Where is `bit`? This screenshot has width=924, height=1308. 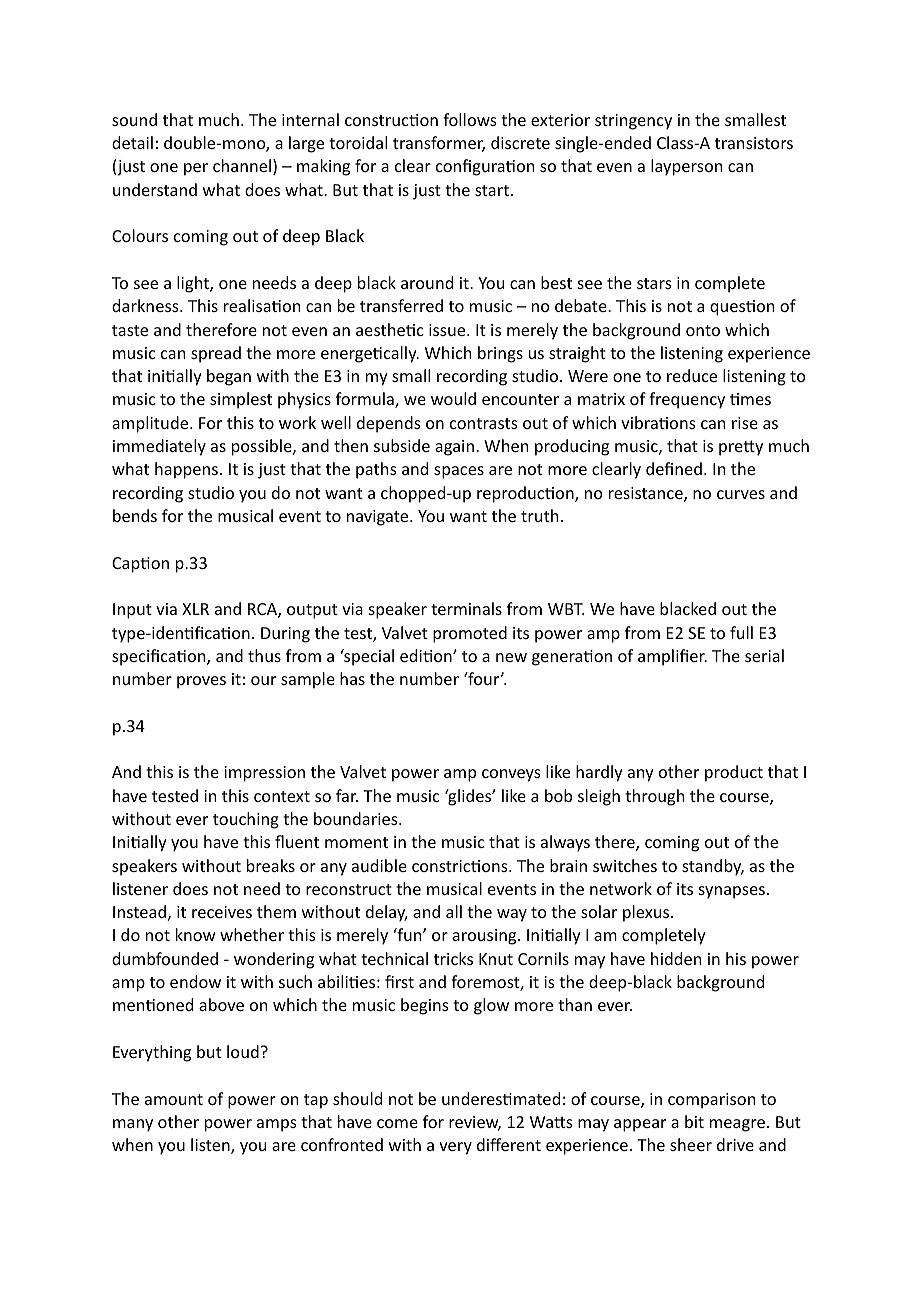
bit is located at coordinates (694, 1121).
